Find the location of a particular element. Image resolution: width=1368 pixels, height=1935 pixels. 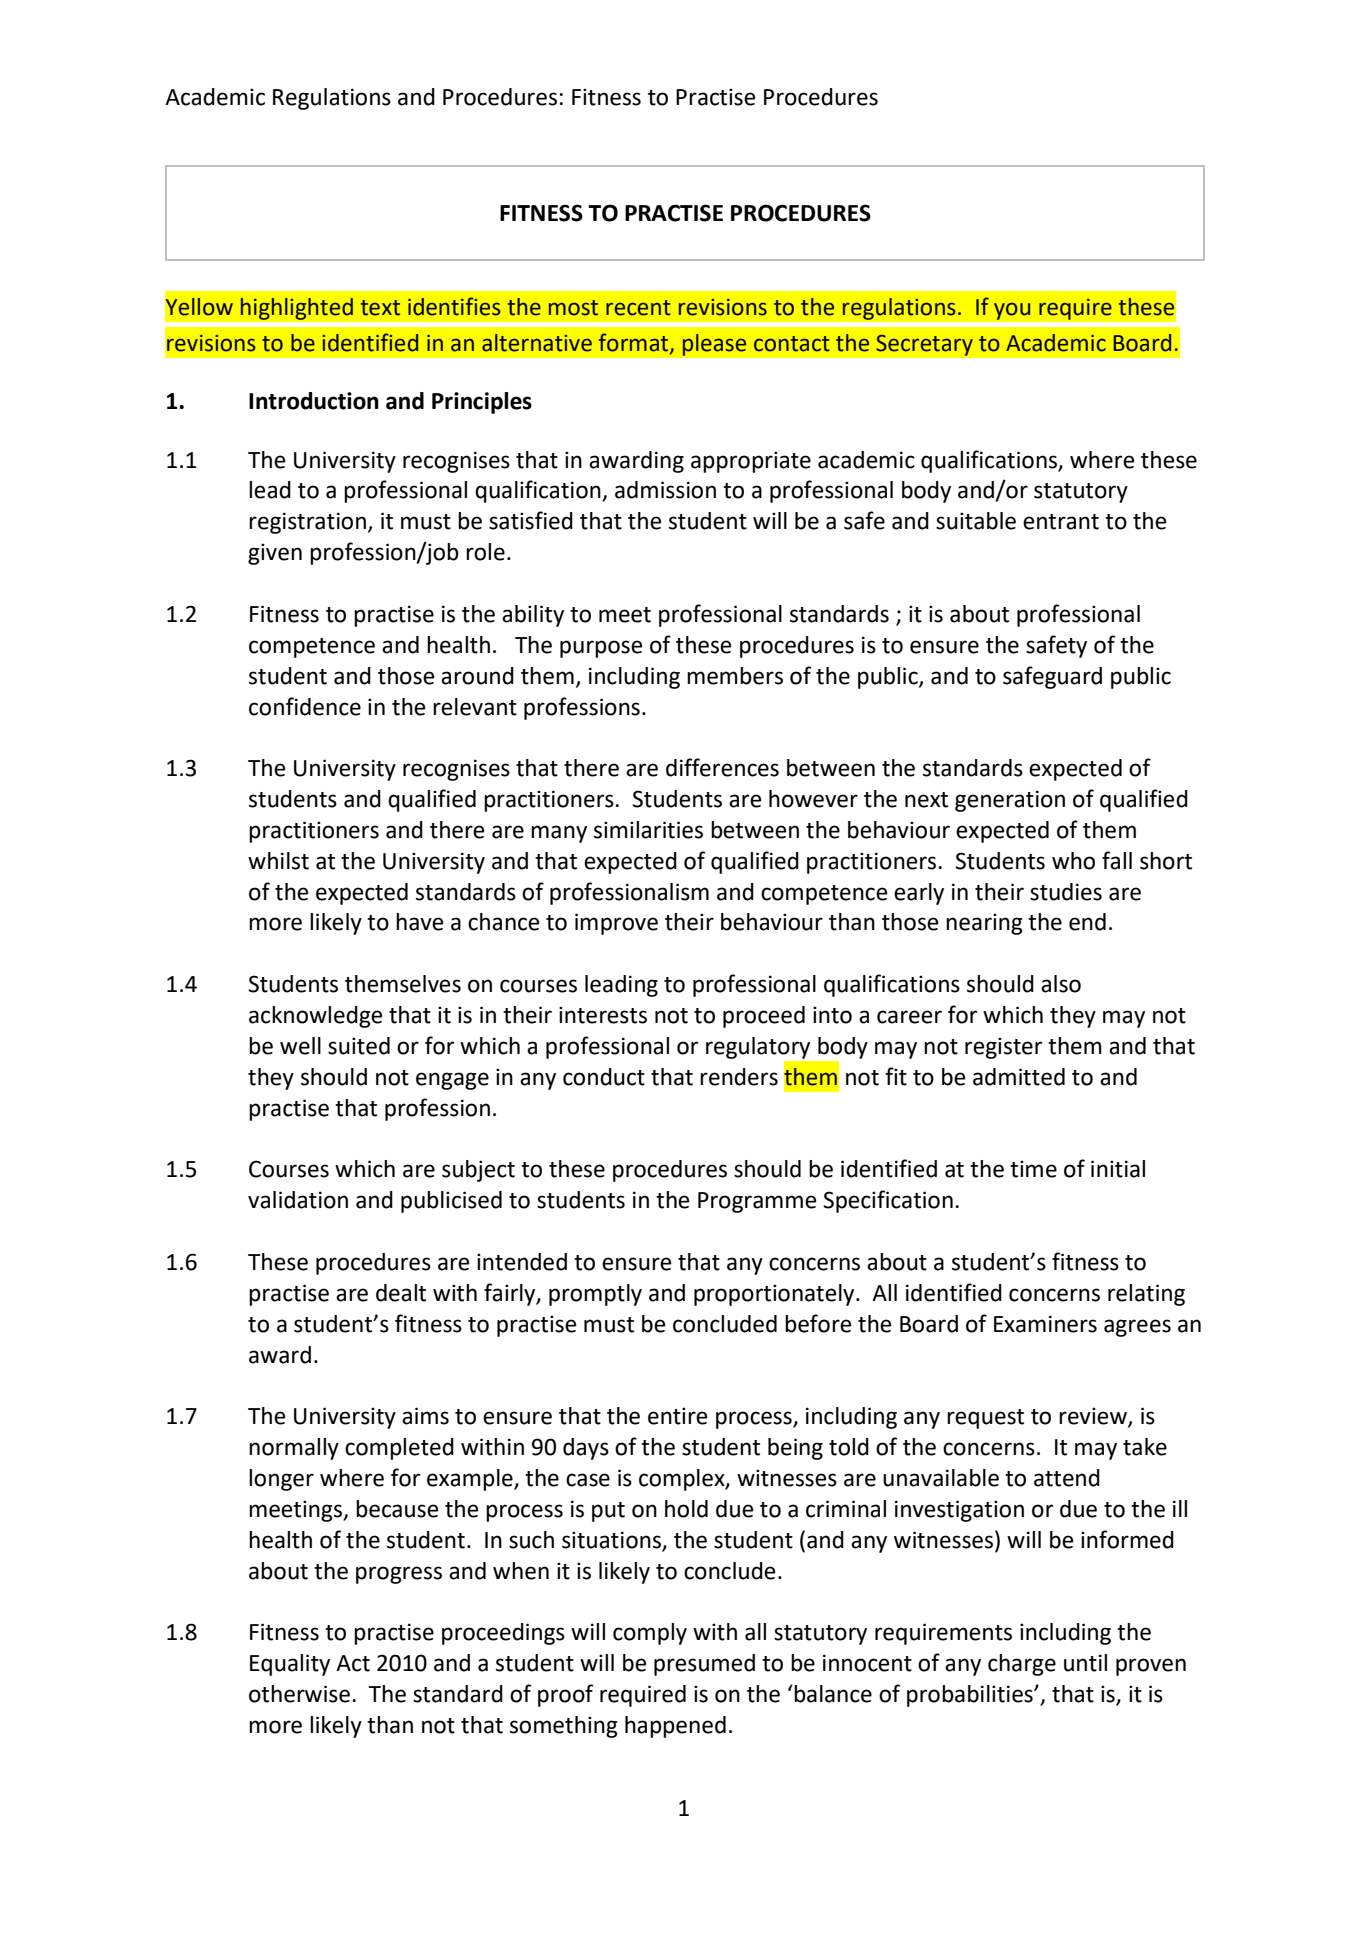

differences is located at coordinates (722, 767).
